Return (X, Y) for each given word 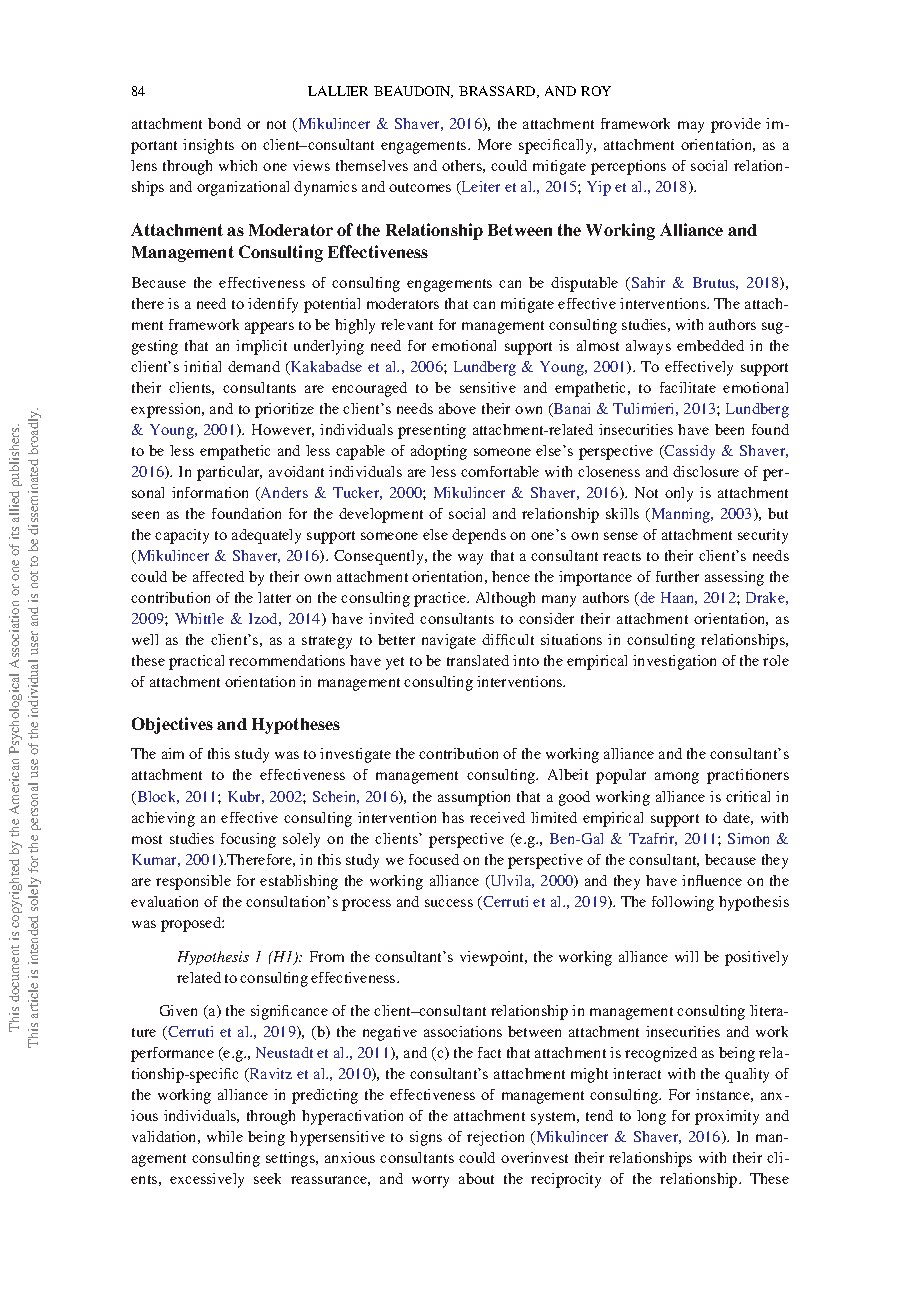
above (457, 408)
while (225, 1136)
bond (224, 123)
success (449, 903)
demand (254, 366)
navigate (449, 641)
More (495, 144)
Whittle (199, 618)
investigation (674, 662)
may (691, 127)
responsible (193, 882)
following (683, 903)
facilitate (688, 387)
